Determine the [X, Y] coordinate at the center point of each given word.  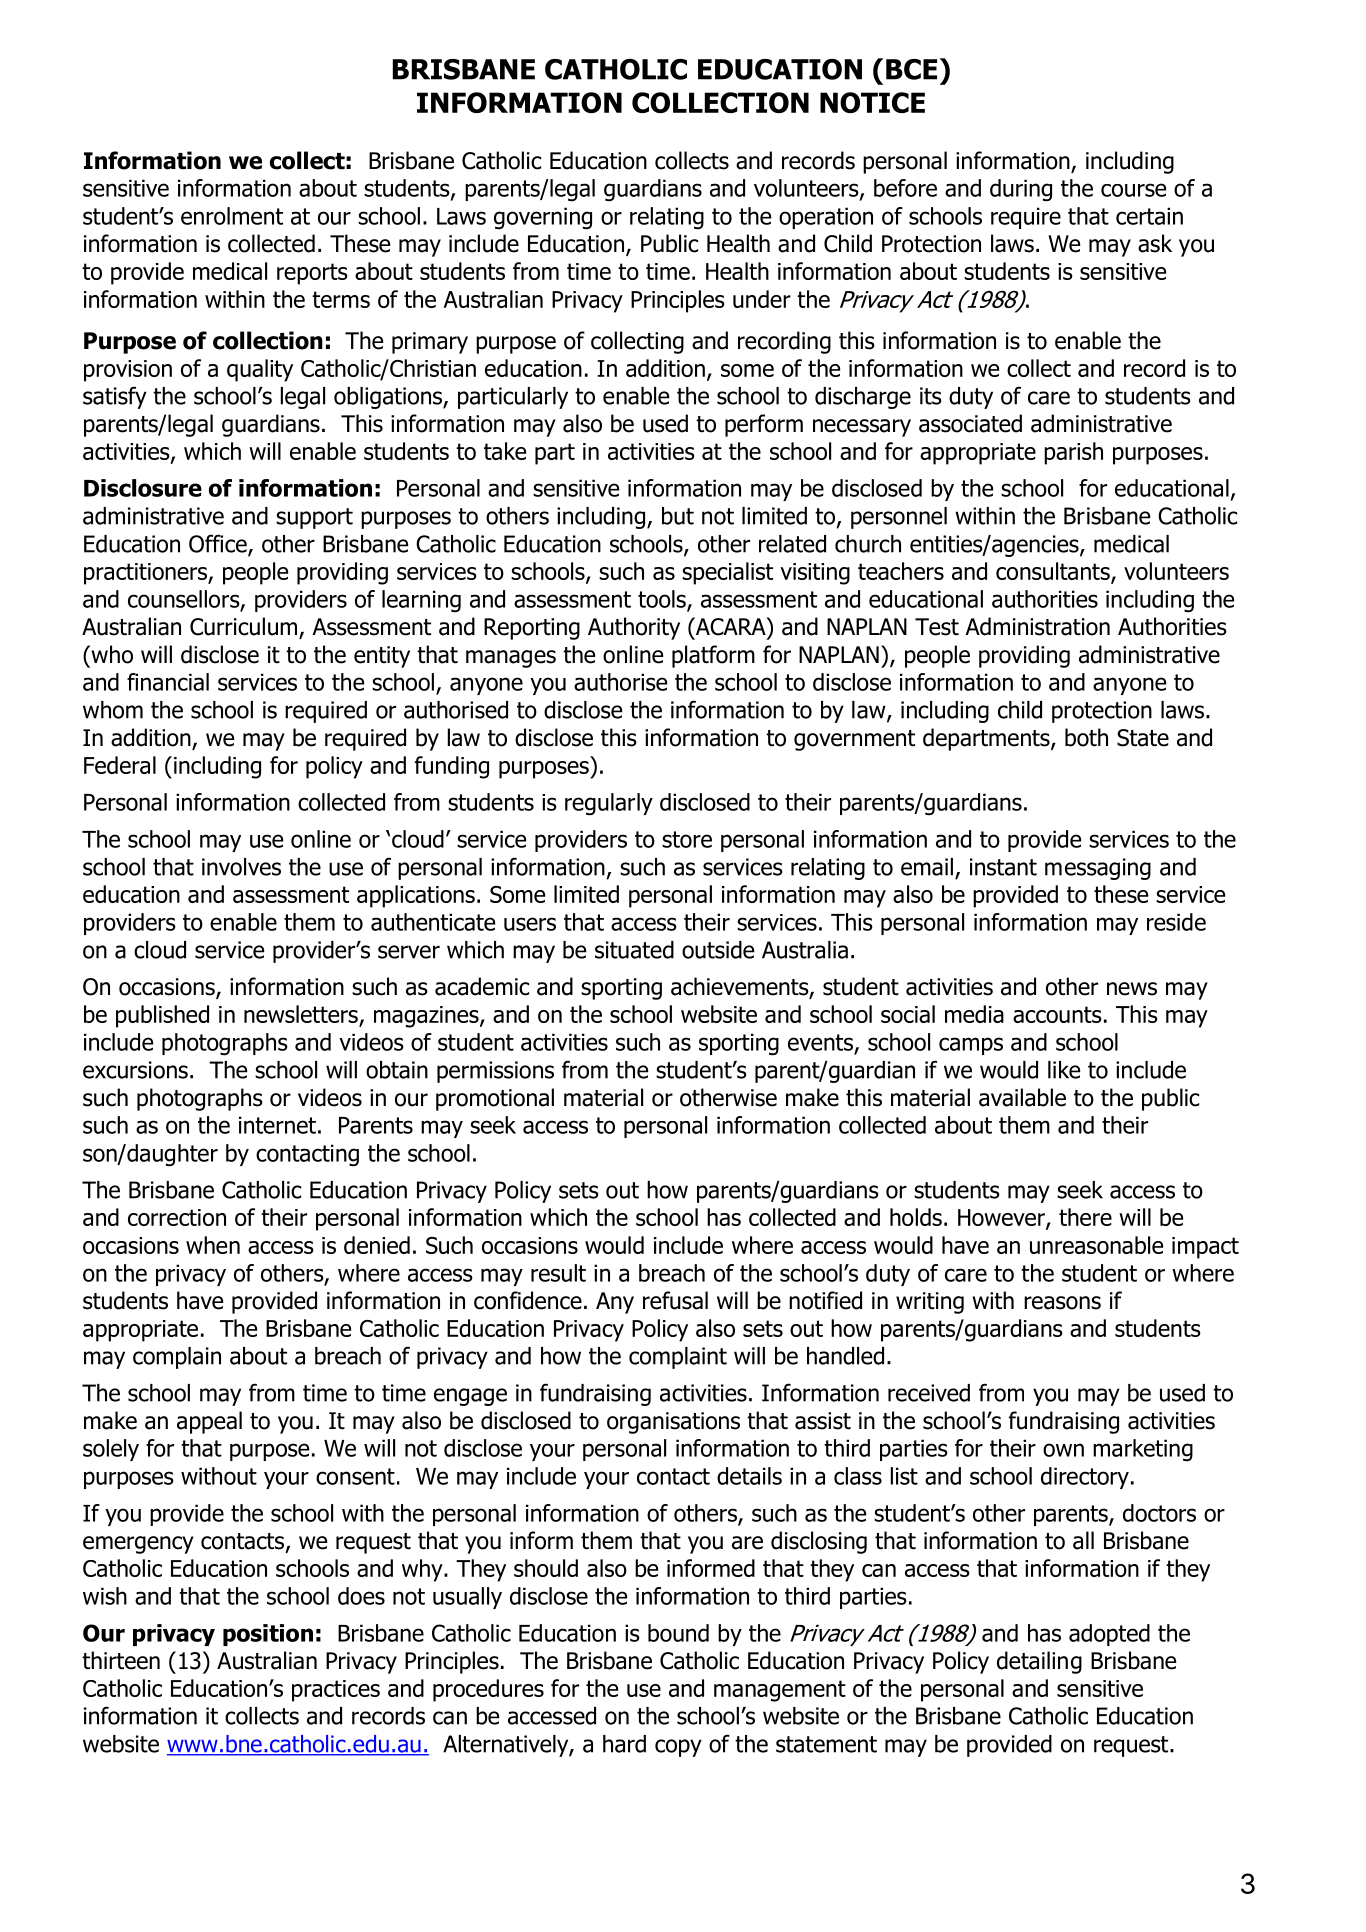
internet [277, 1125]
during [1021, 190]
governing [543, 218]
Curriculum [245, 627]
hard [624, 1744]
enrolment [232, 216]
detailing [1039, 1662]
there [1085, 1217]
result [558, 1273]
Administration [1037, 626]
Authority [634, 628]
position [268, 1635]
